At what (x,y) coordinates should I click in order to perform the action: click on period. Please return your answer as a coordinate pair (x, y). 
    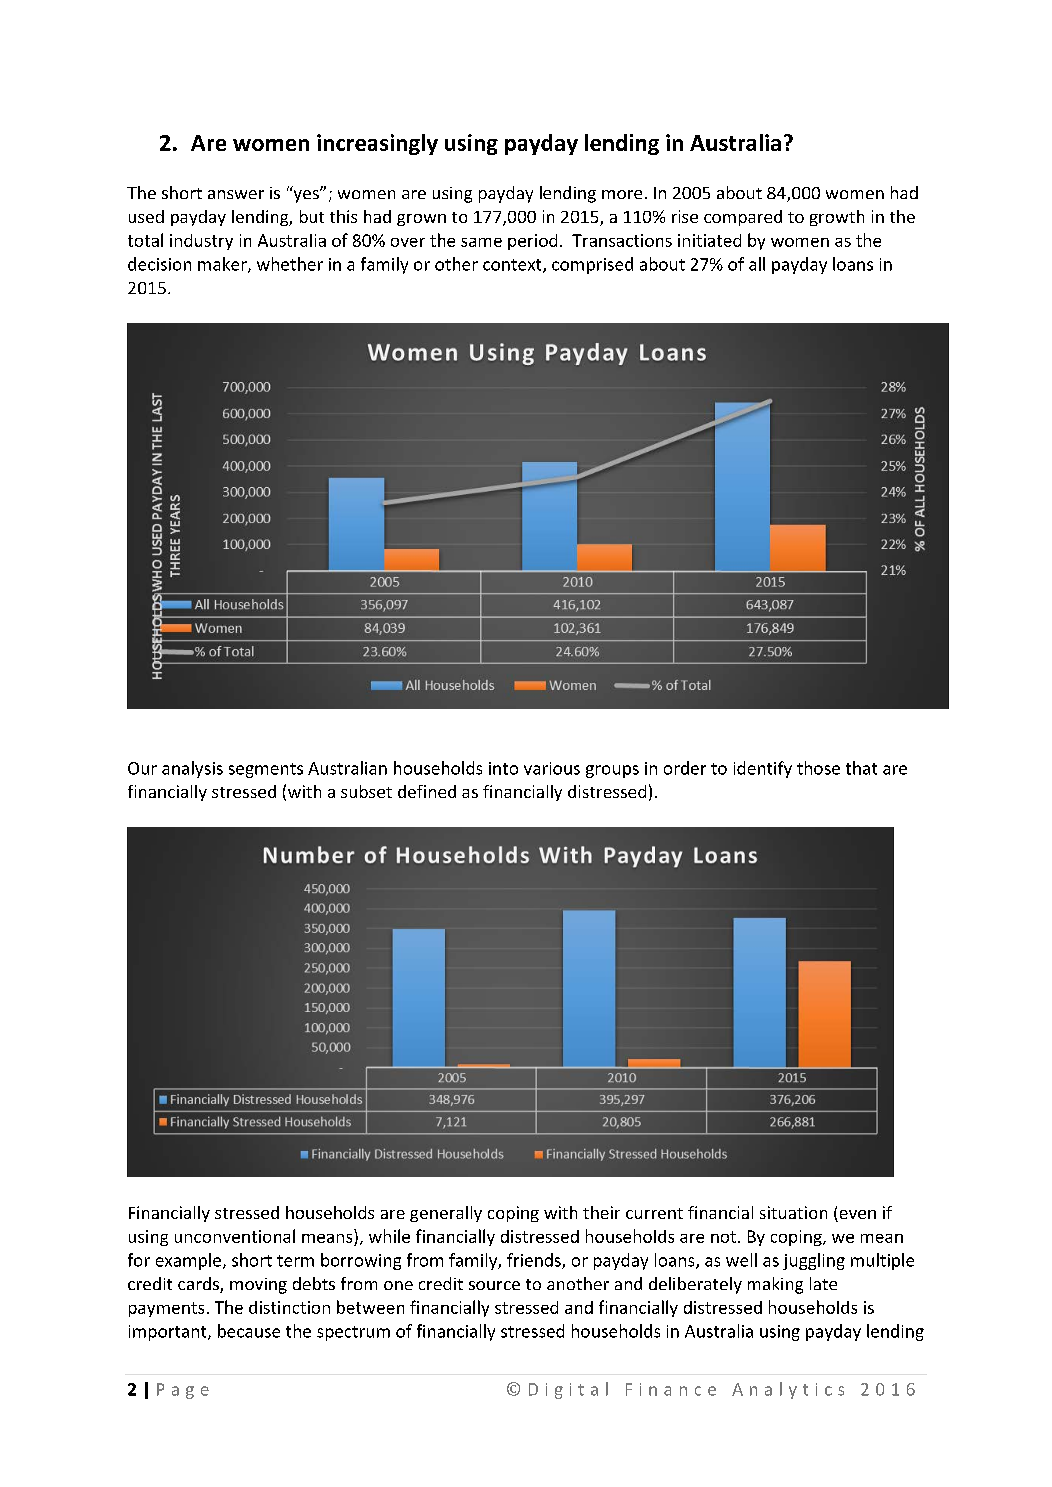
    Looking at the image, I should click on (532, 242).
